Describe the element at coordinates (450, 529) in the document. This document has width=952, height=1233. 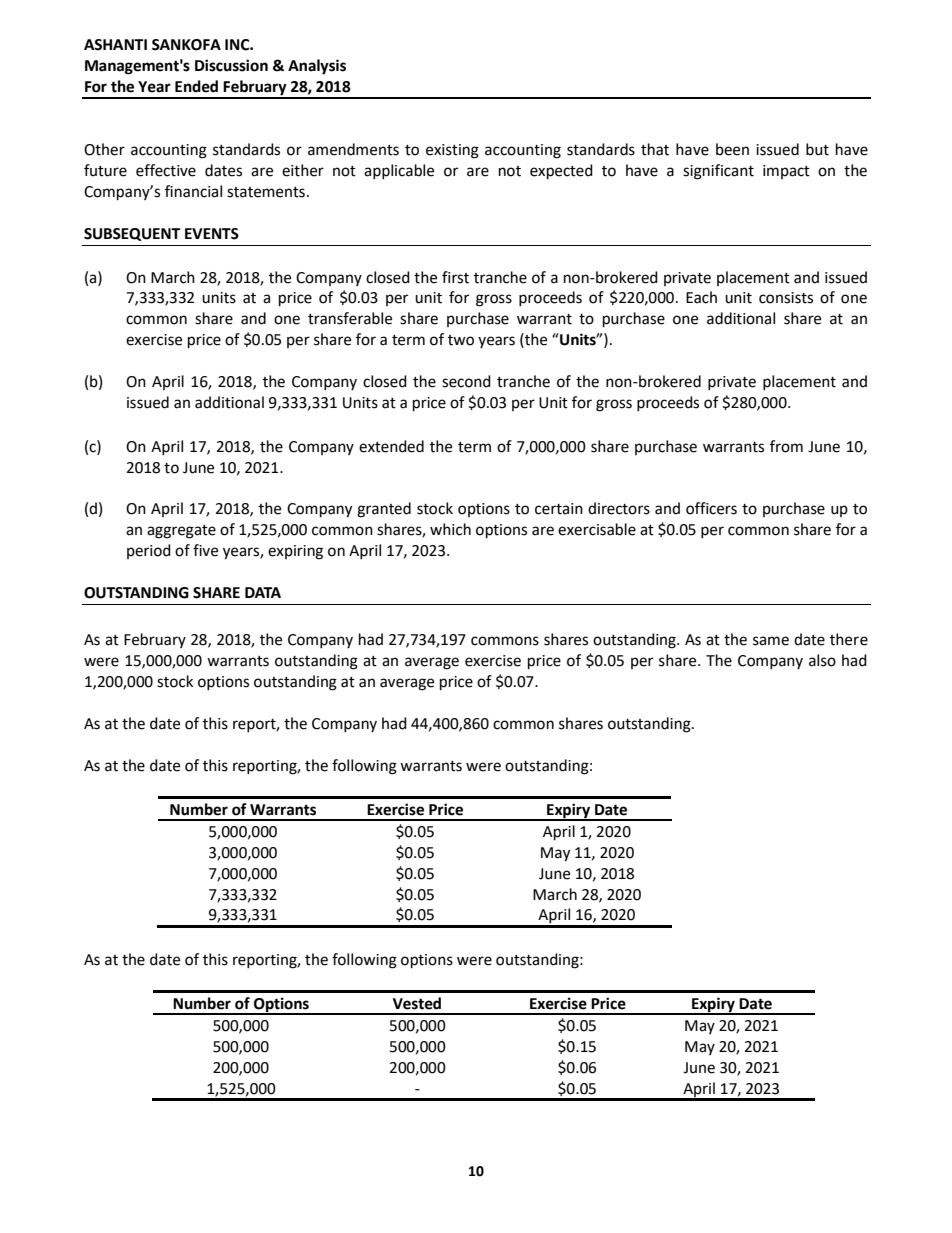
I see `which` at that location.
